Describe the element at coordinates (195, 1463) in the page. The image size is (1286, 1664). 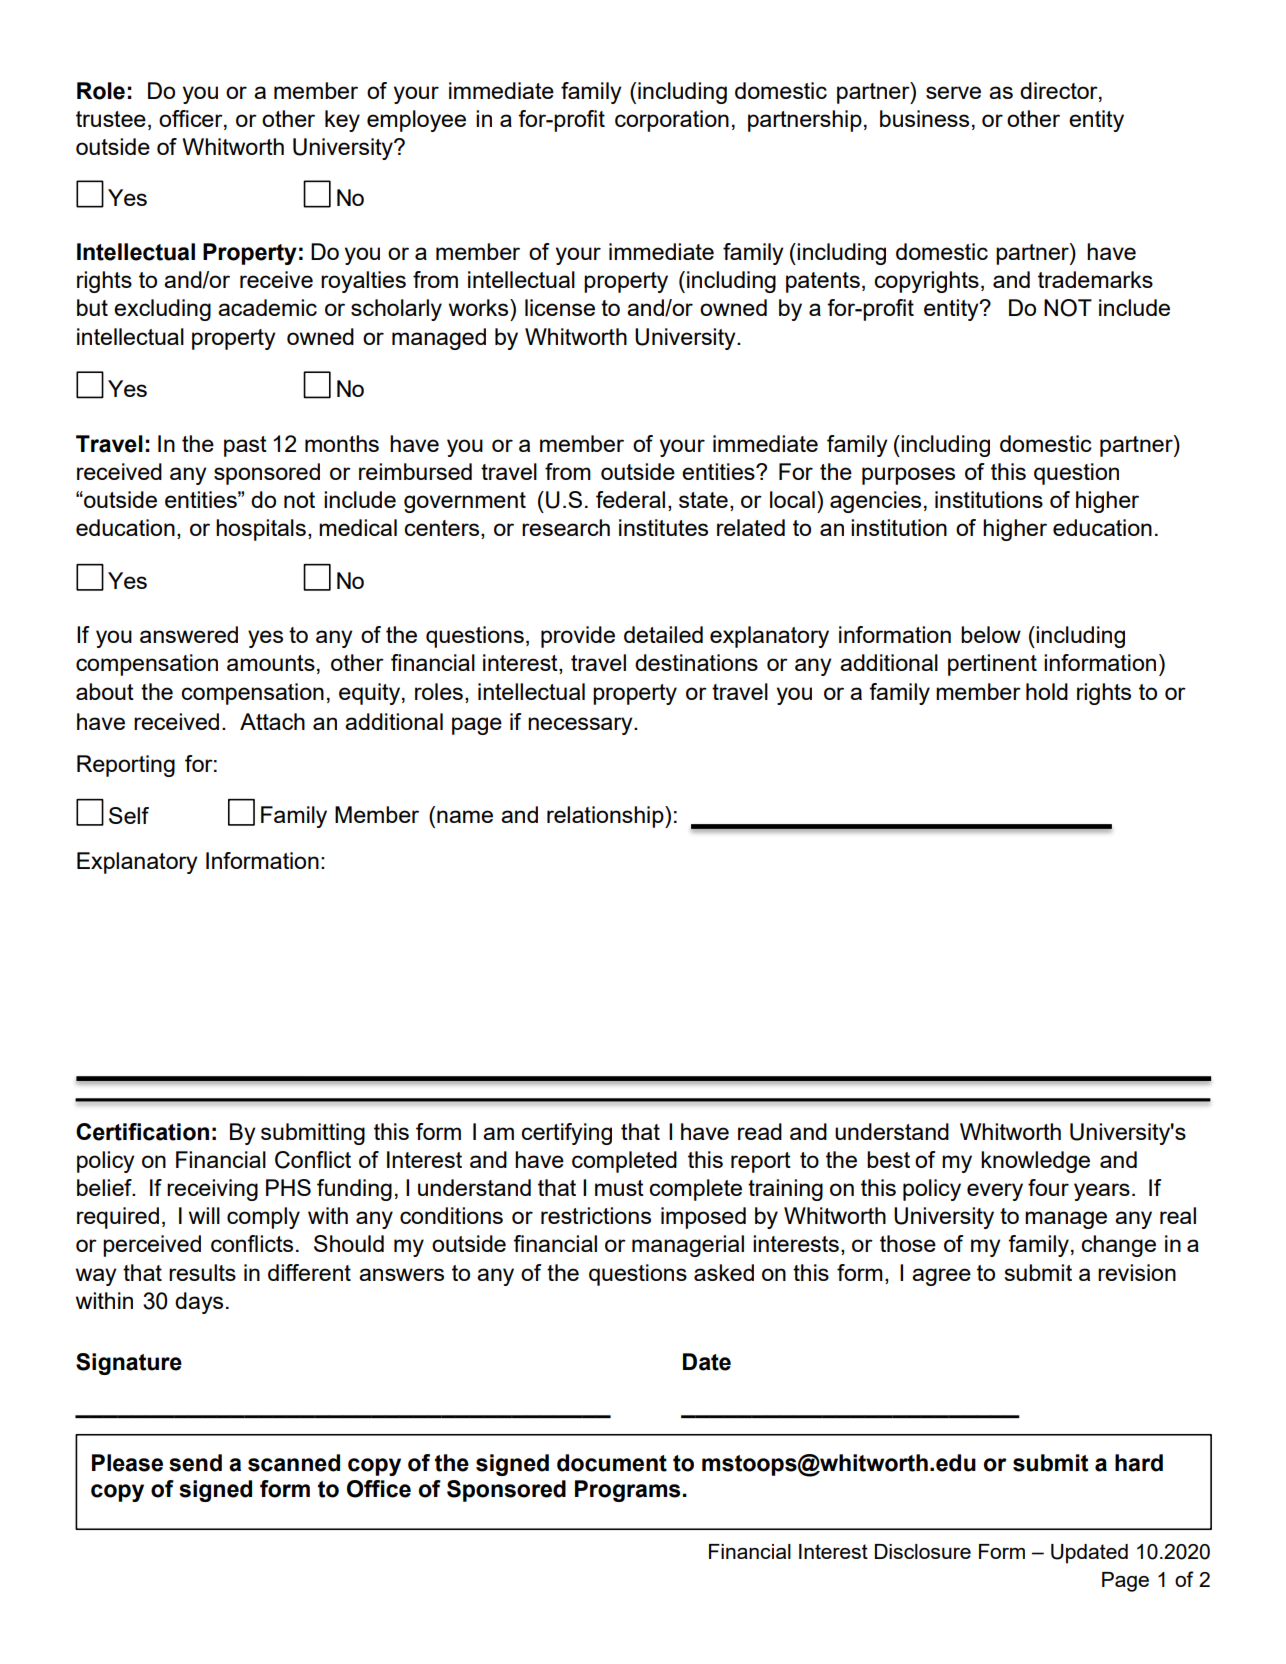
I see `send` at that location.
